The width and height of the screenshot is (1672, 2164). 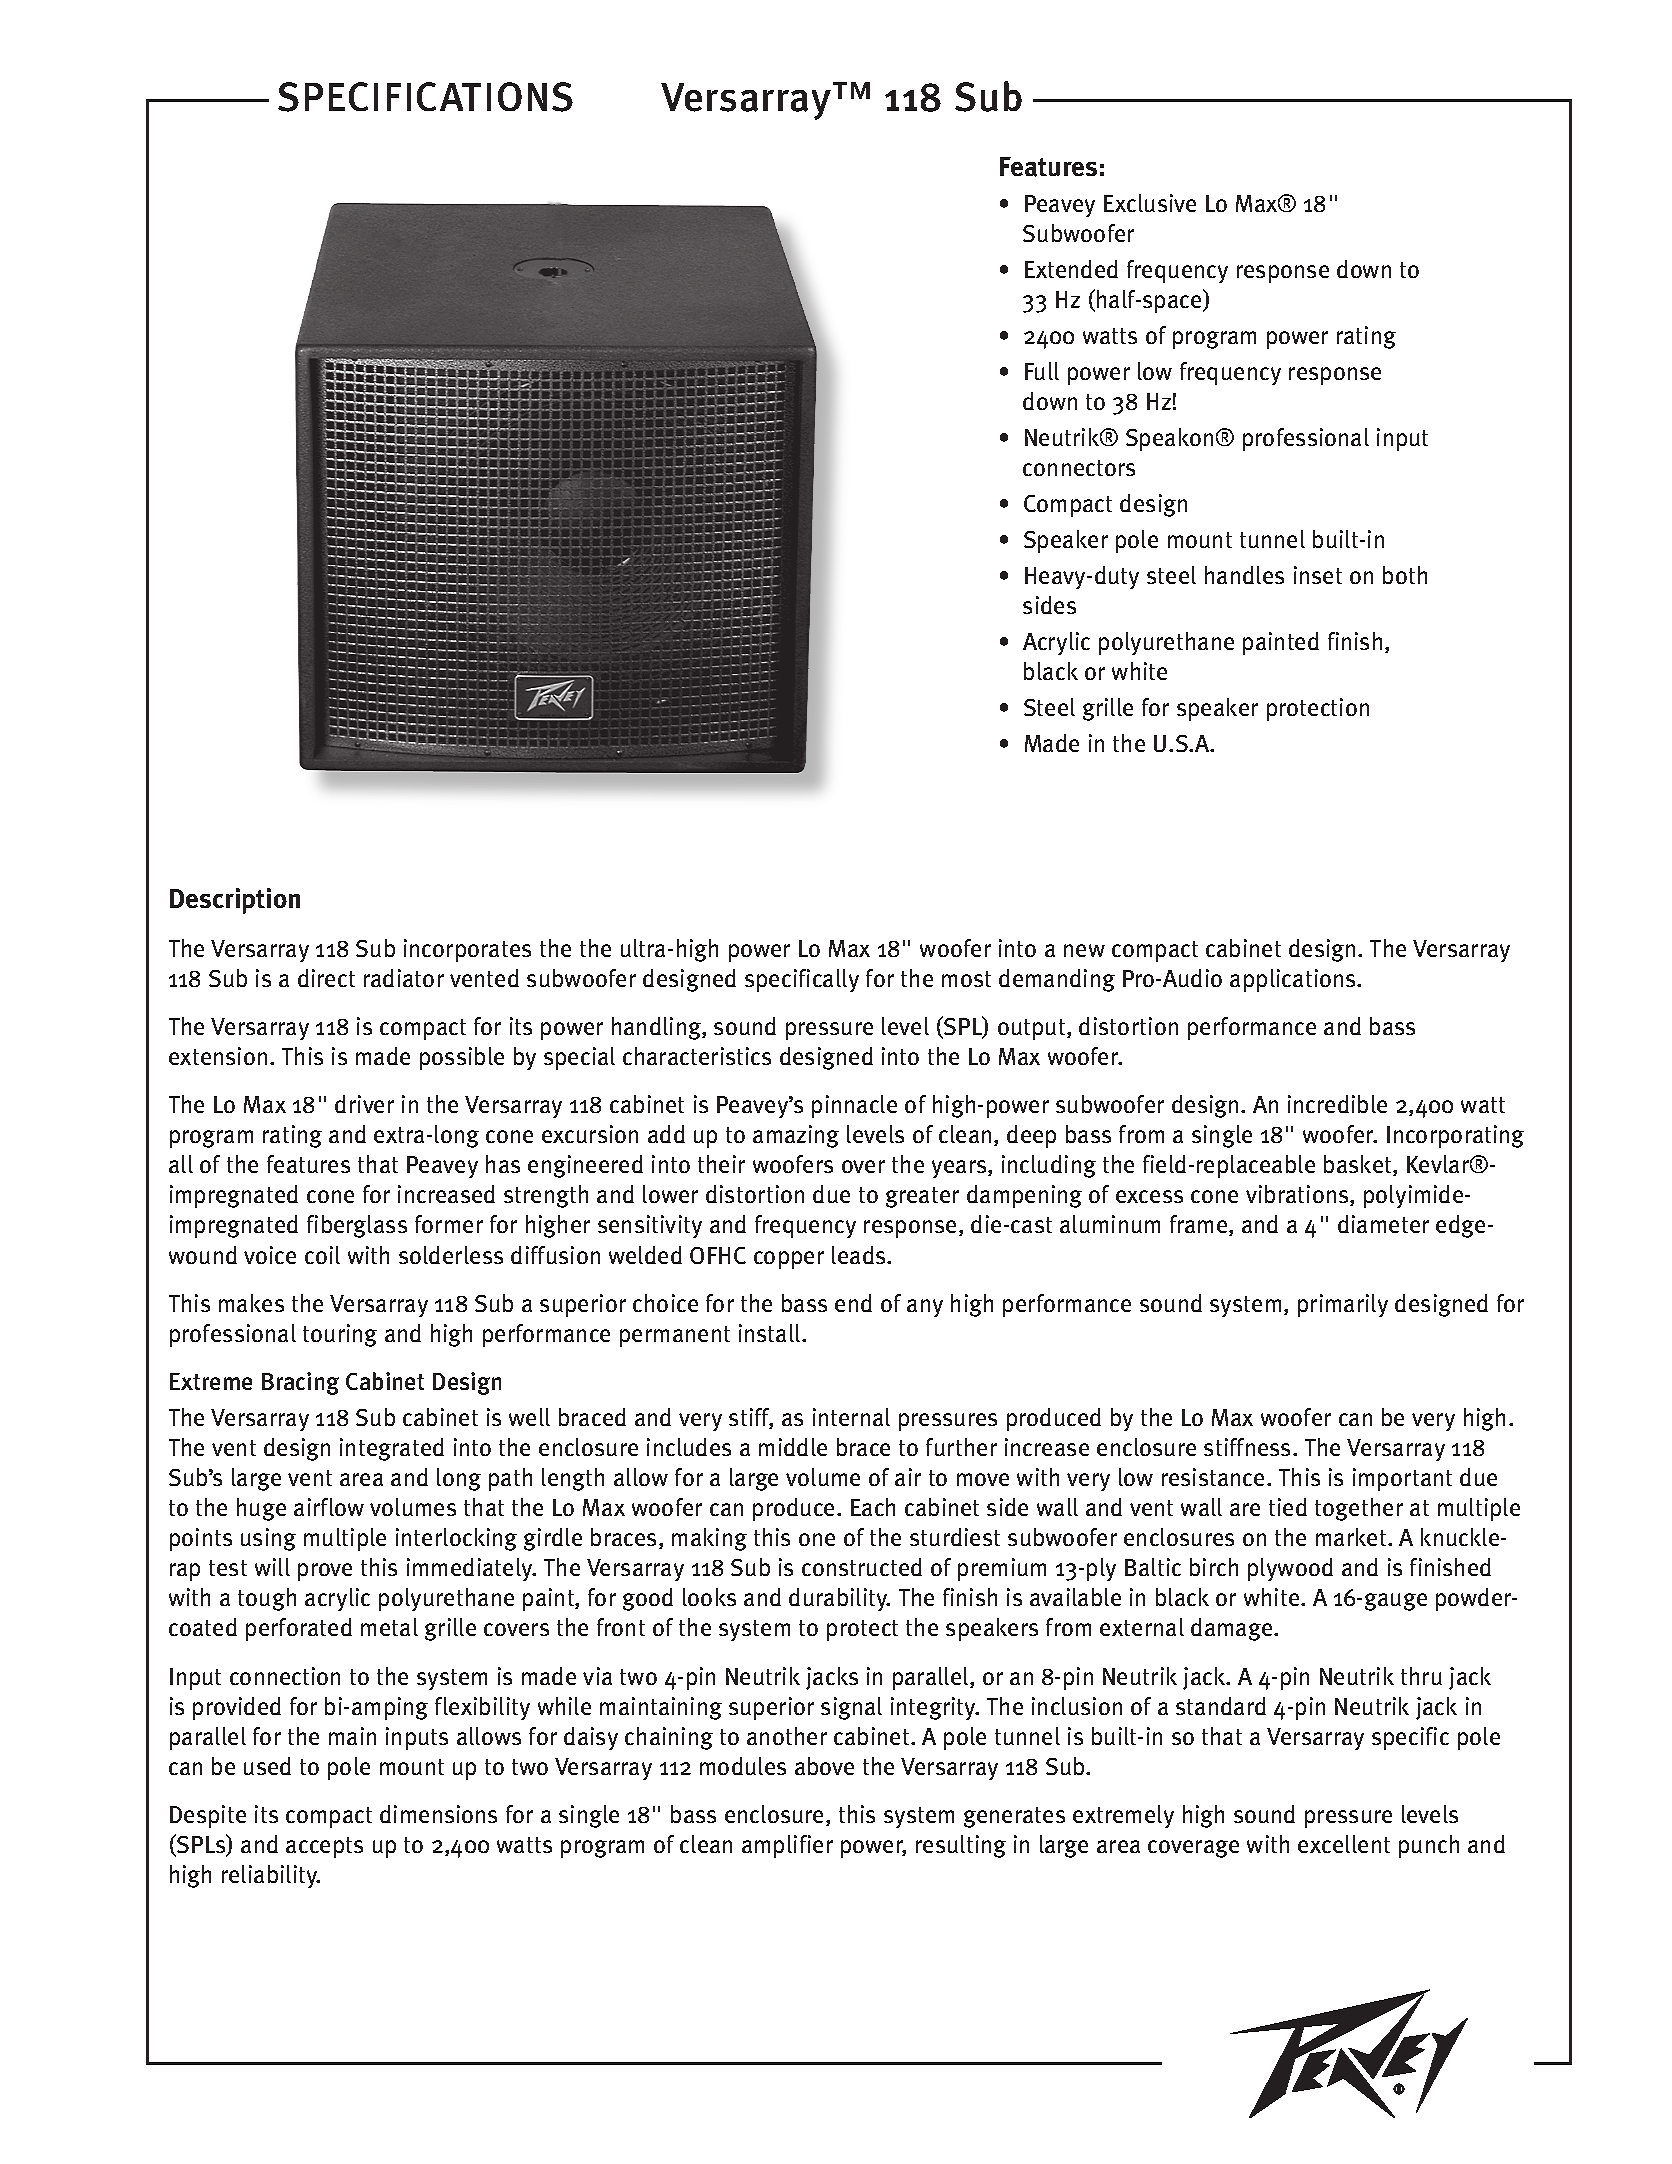 I want to click on applications, so click(x=1294, y=980).
